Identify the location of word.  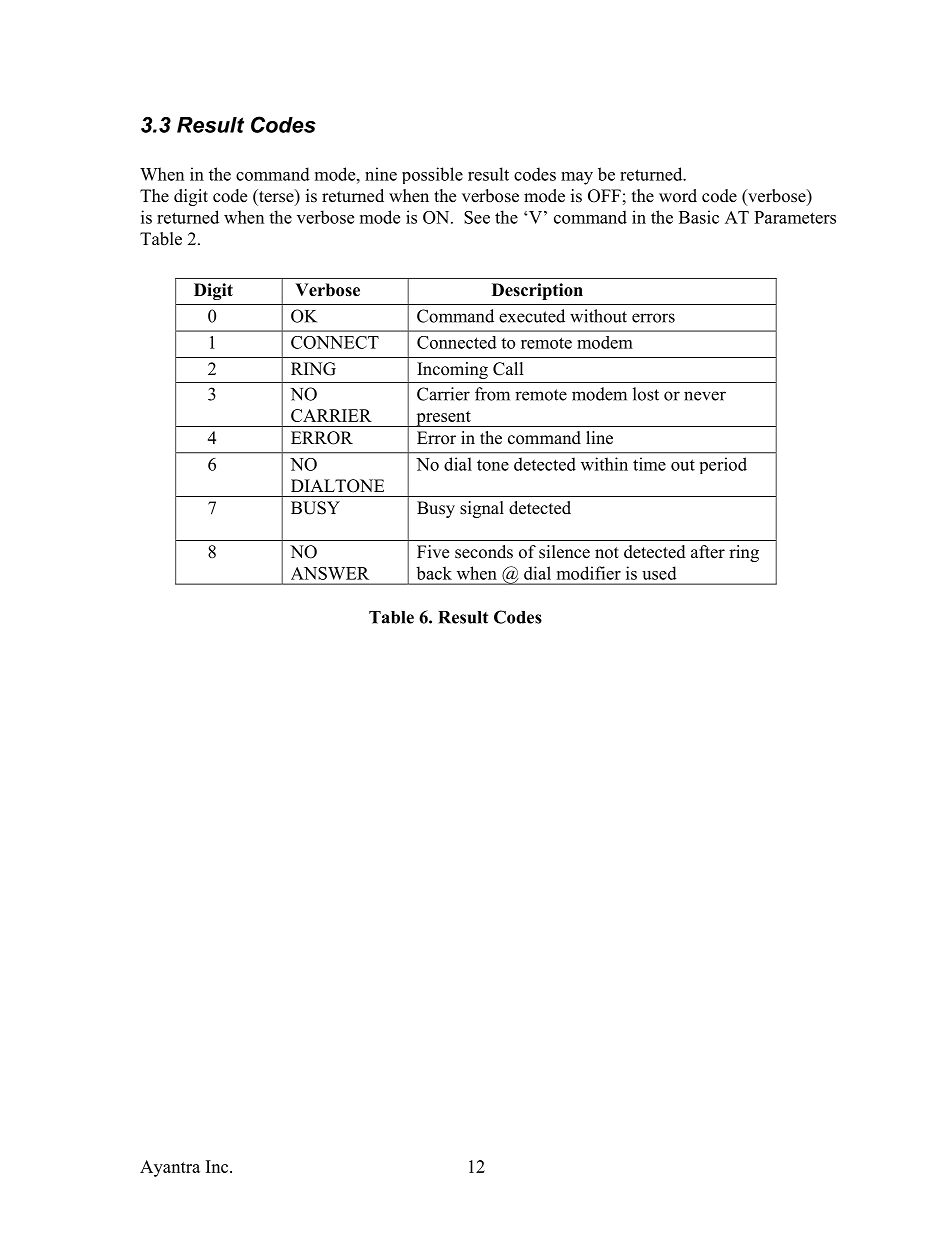
(678, 196).
